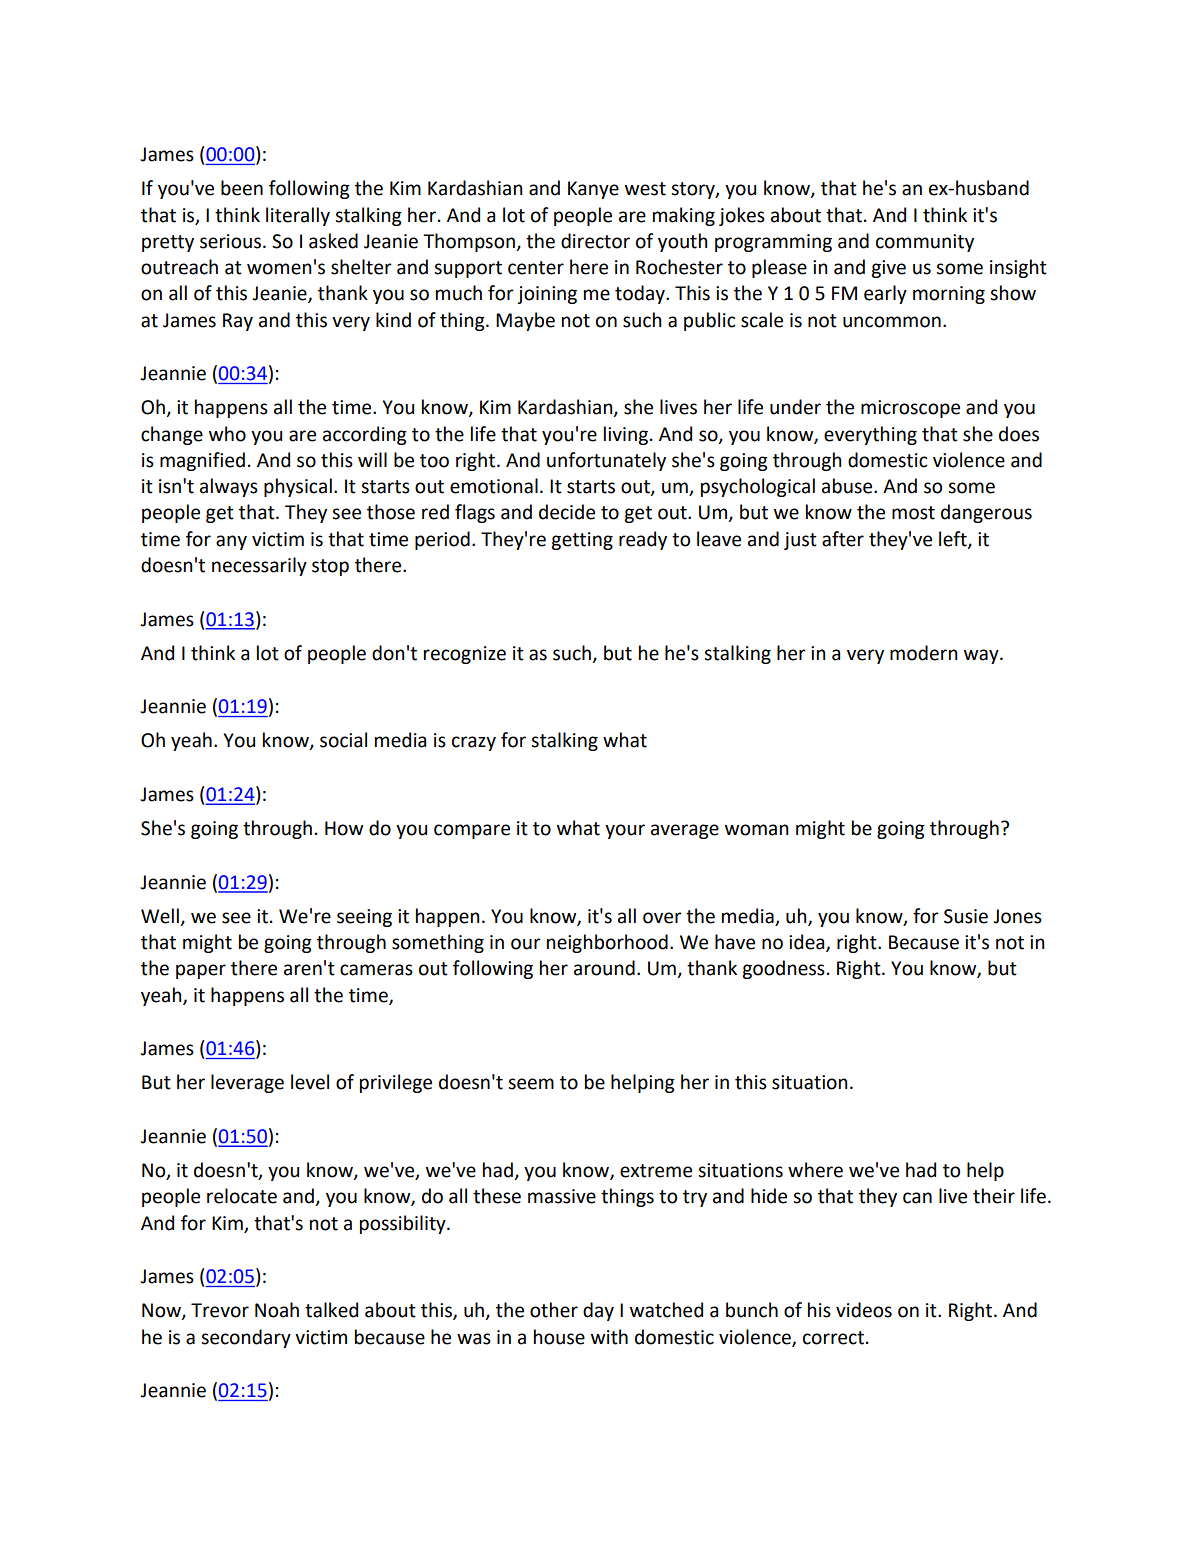 The height and width of the screenshot is (1549, 1197). Describe the element at coordinates (595, 241) in the screenshot. I see `director` at that location.
